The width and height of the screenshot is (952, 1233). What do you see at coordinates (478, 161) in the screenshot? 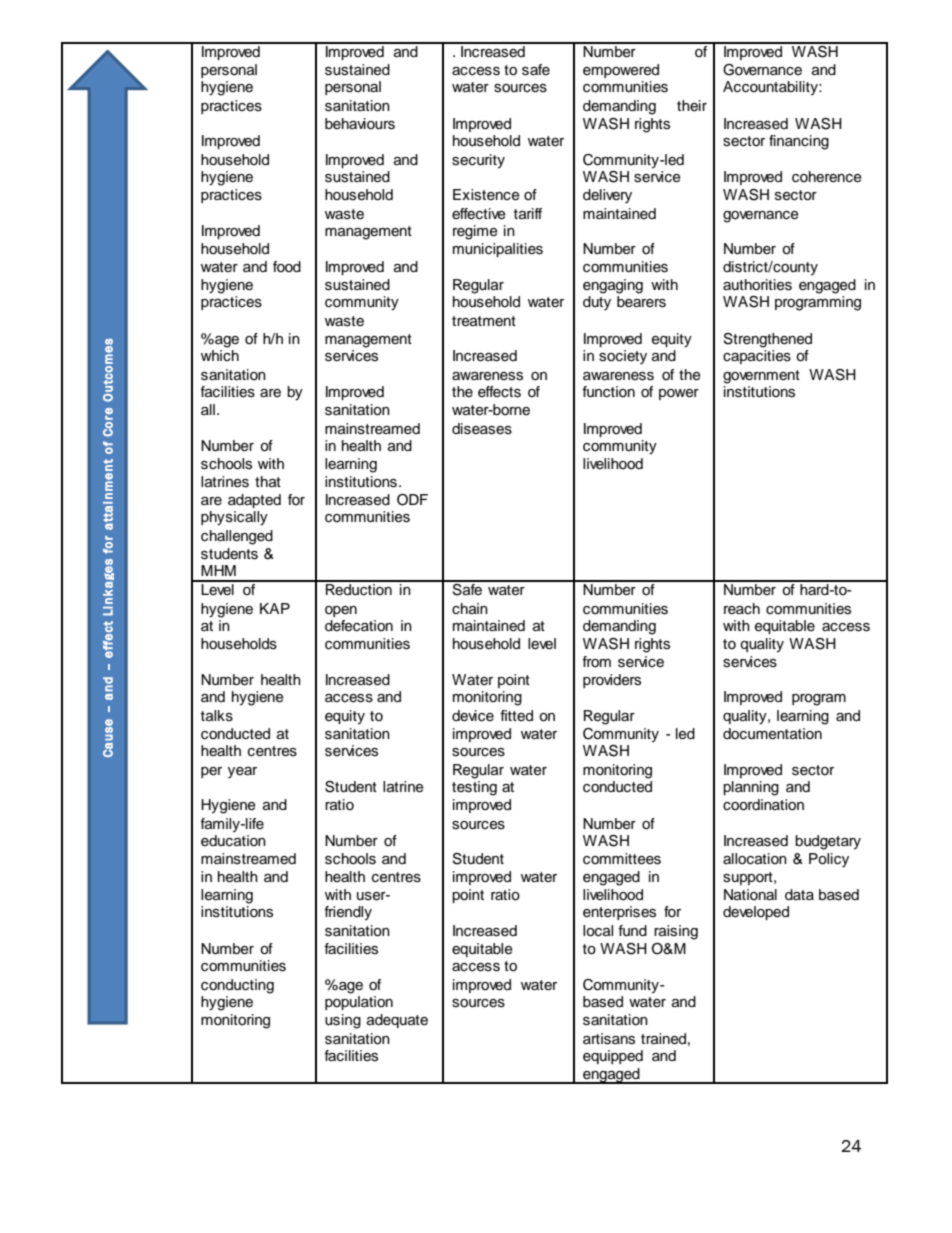
I see `security` at bounding box center [478, 161].
